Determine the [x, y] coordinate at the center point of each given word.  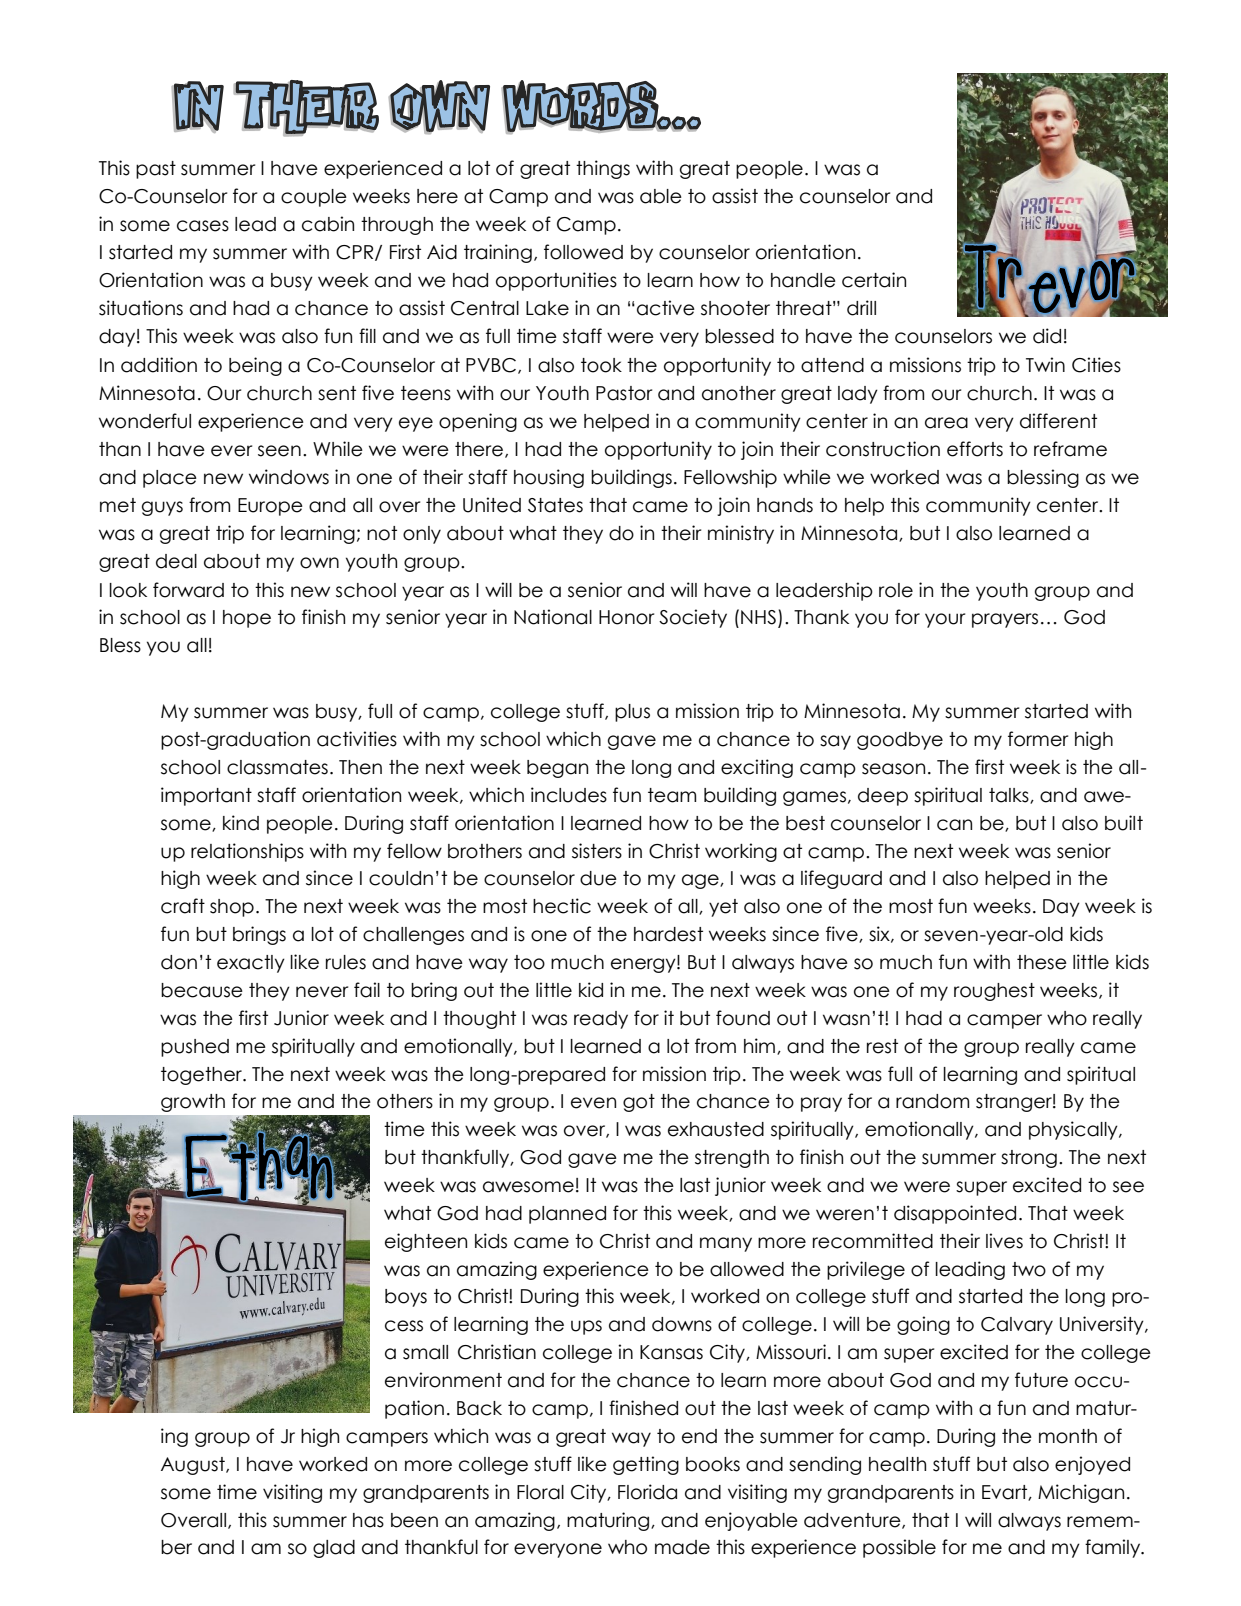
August [194, 1466]
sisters [597, 851]
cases [203, 226]
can [954, 825]
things [603, 169]
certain [874, 280]
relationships [247, 852]
